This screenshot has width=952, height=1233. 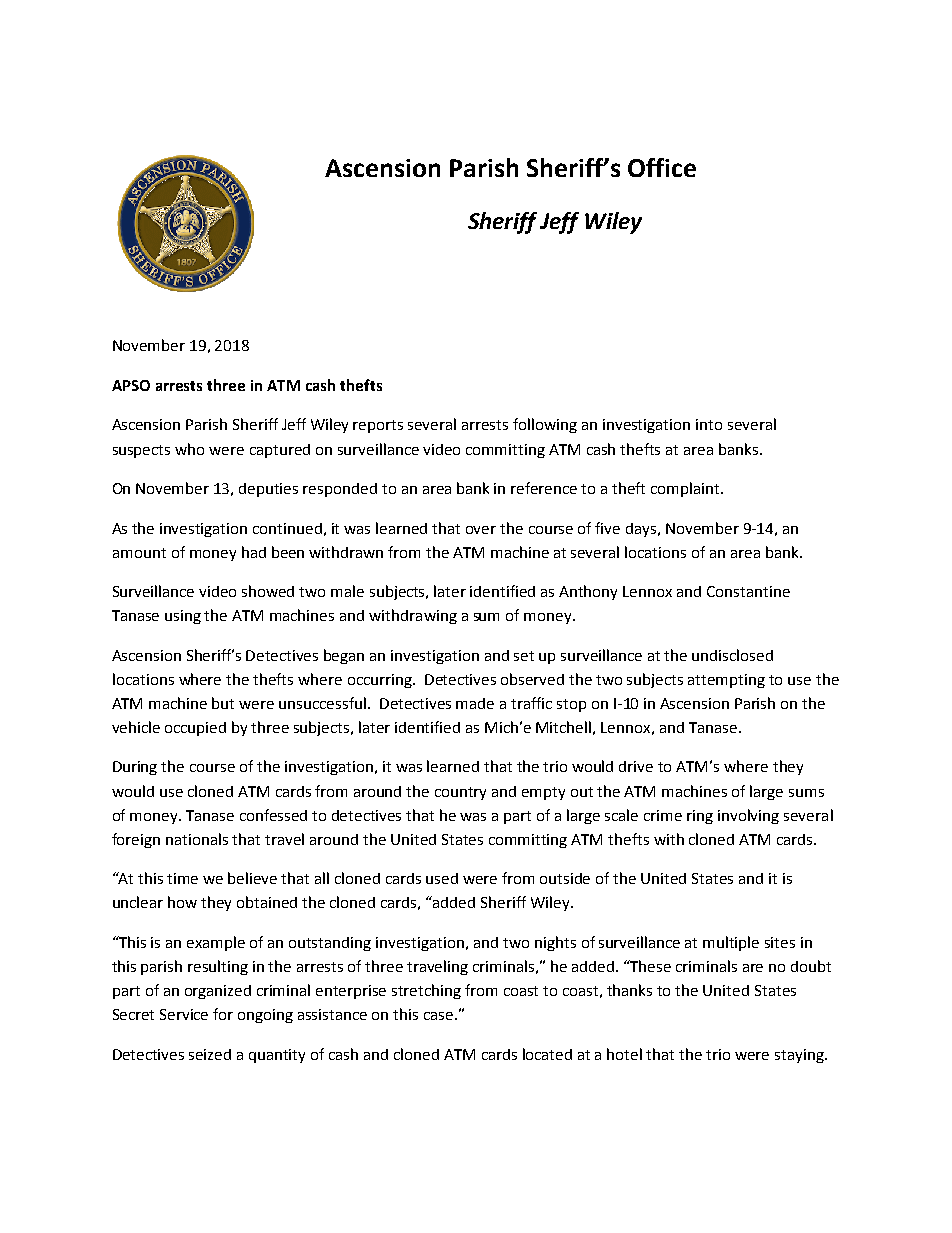 What do you see at coordinates (686, 489) in the screenshot?
I see `complaint` at bounding box center [686, 489].
